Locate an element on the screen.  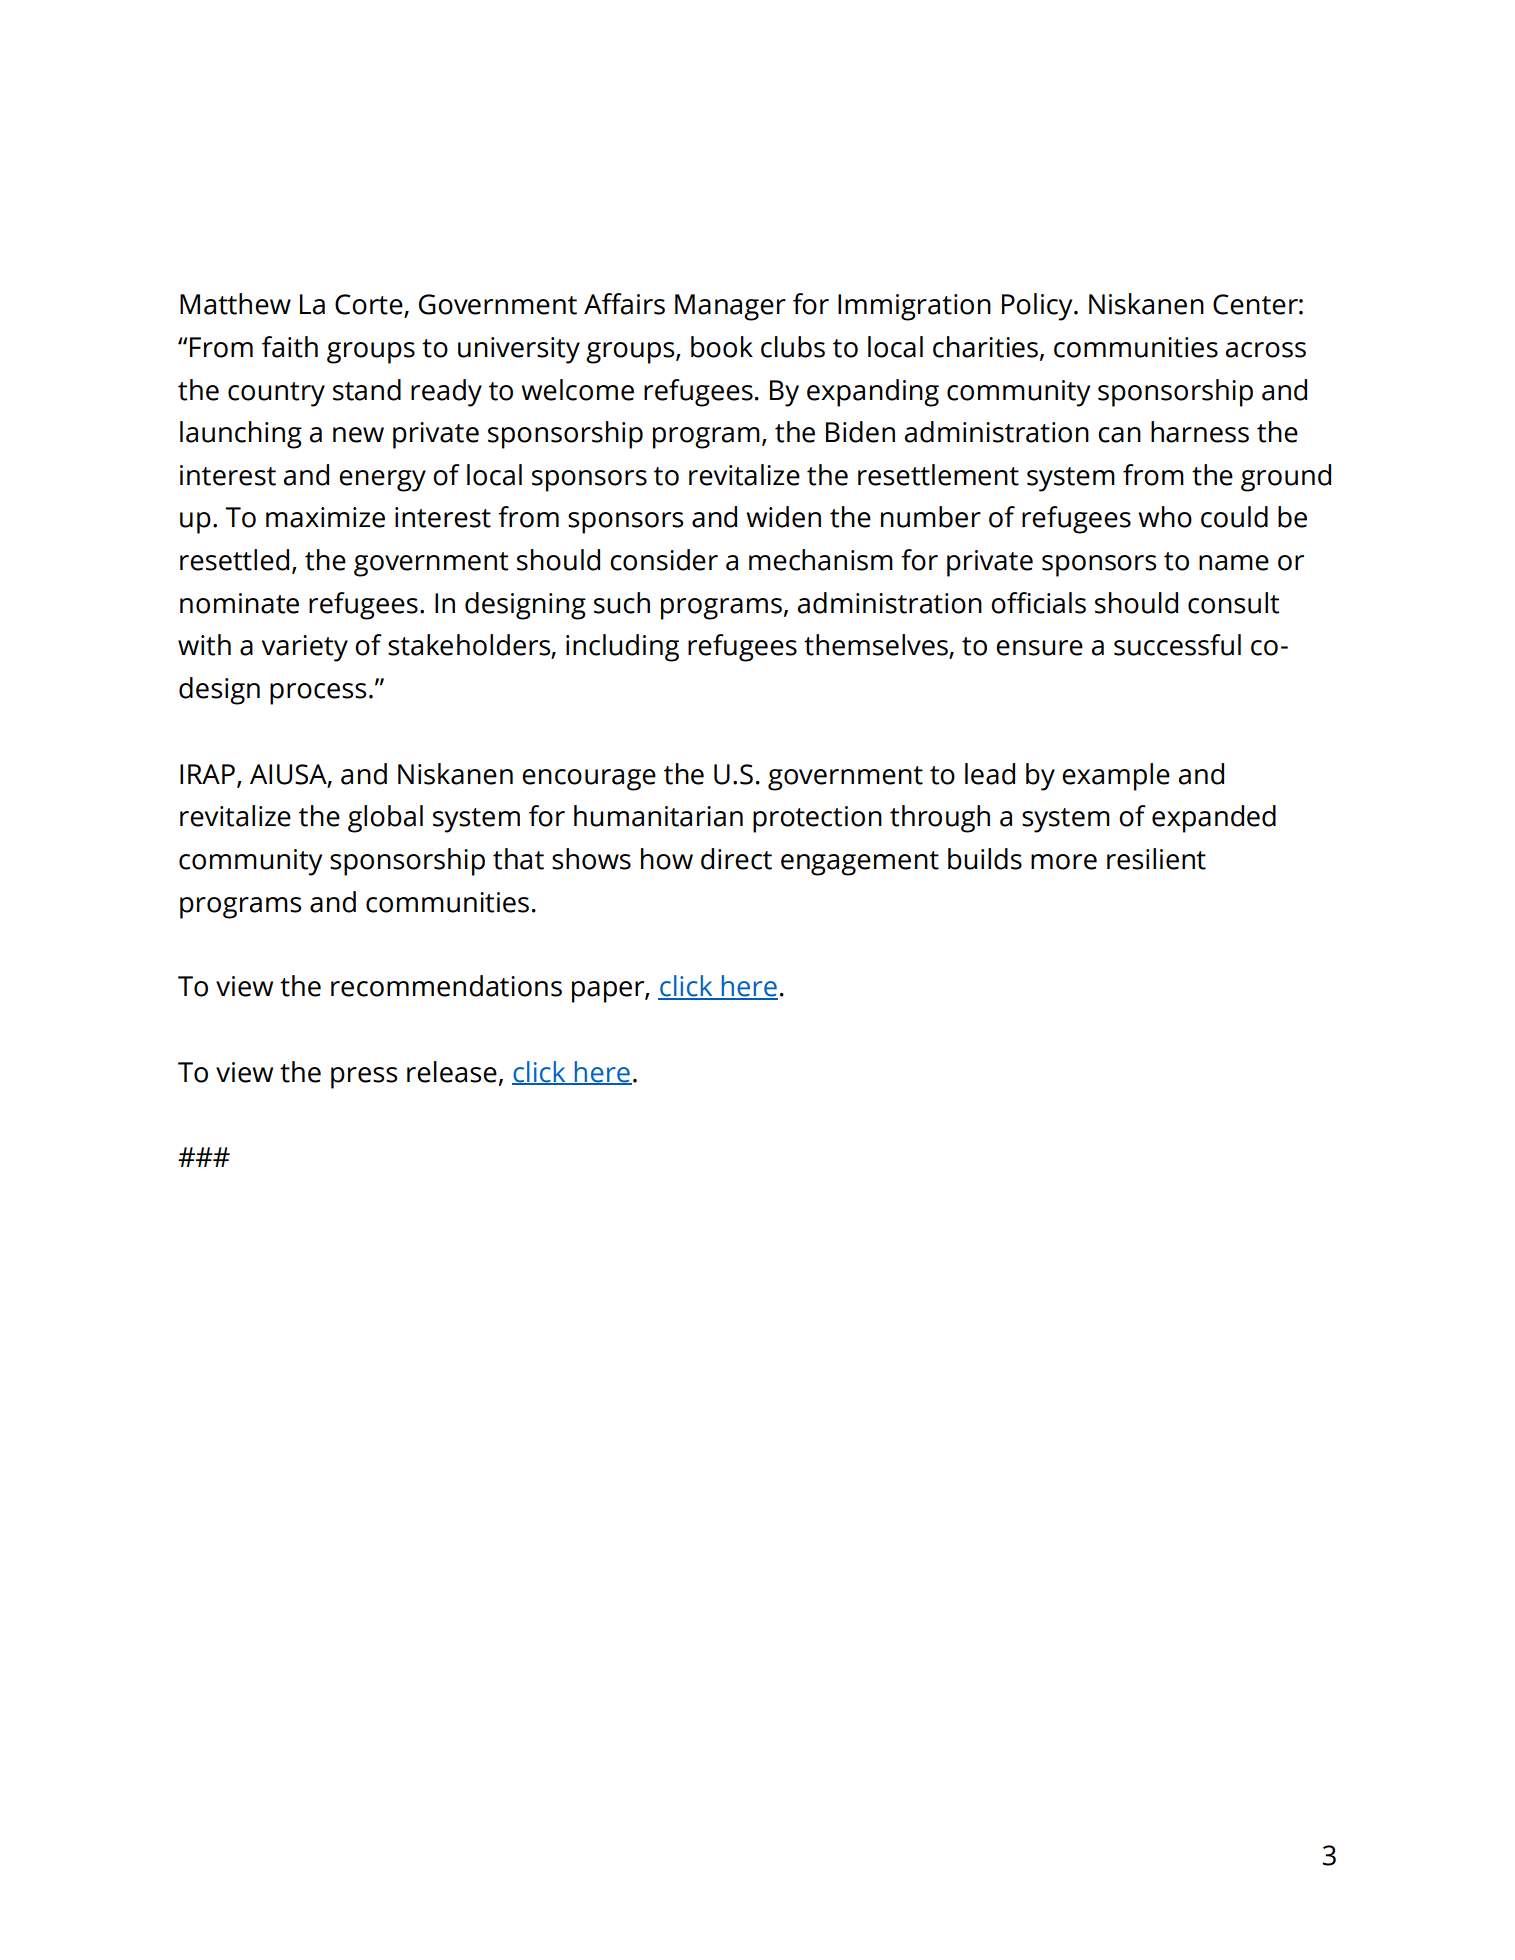
resilient is located at coordinates (1156, 859).
